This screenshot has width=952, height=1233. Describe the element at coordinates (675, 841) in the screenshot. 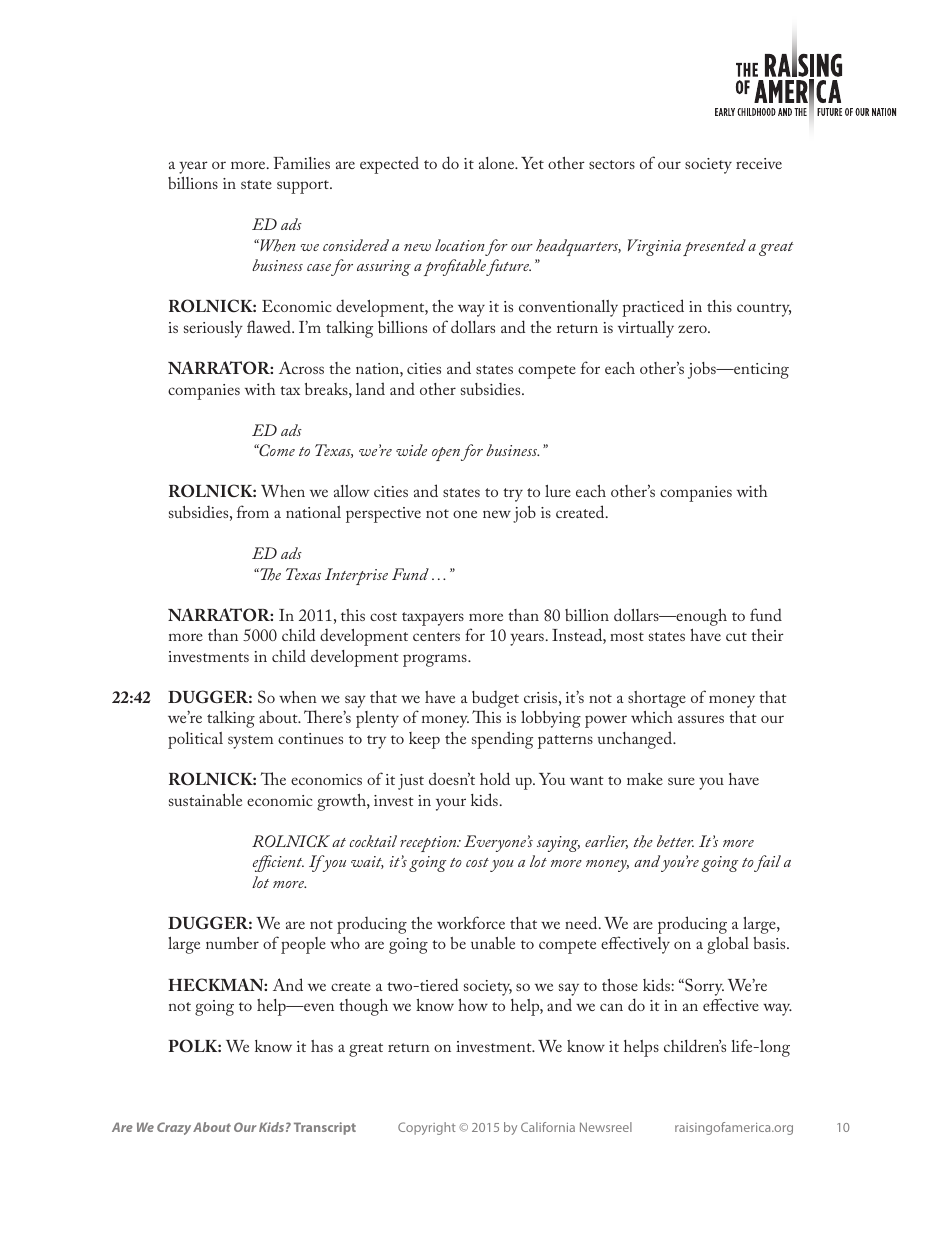

I see `better` at that location.
